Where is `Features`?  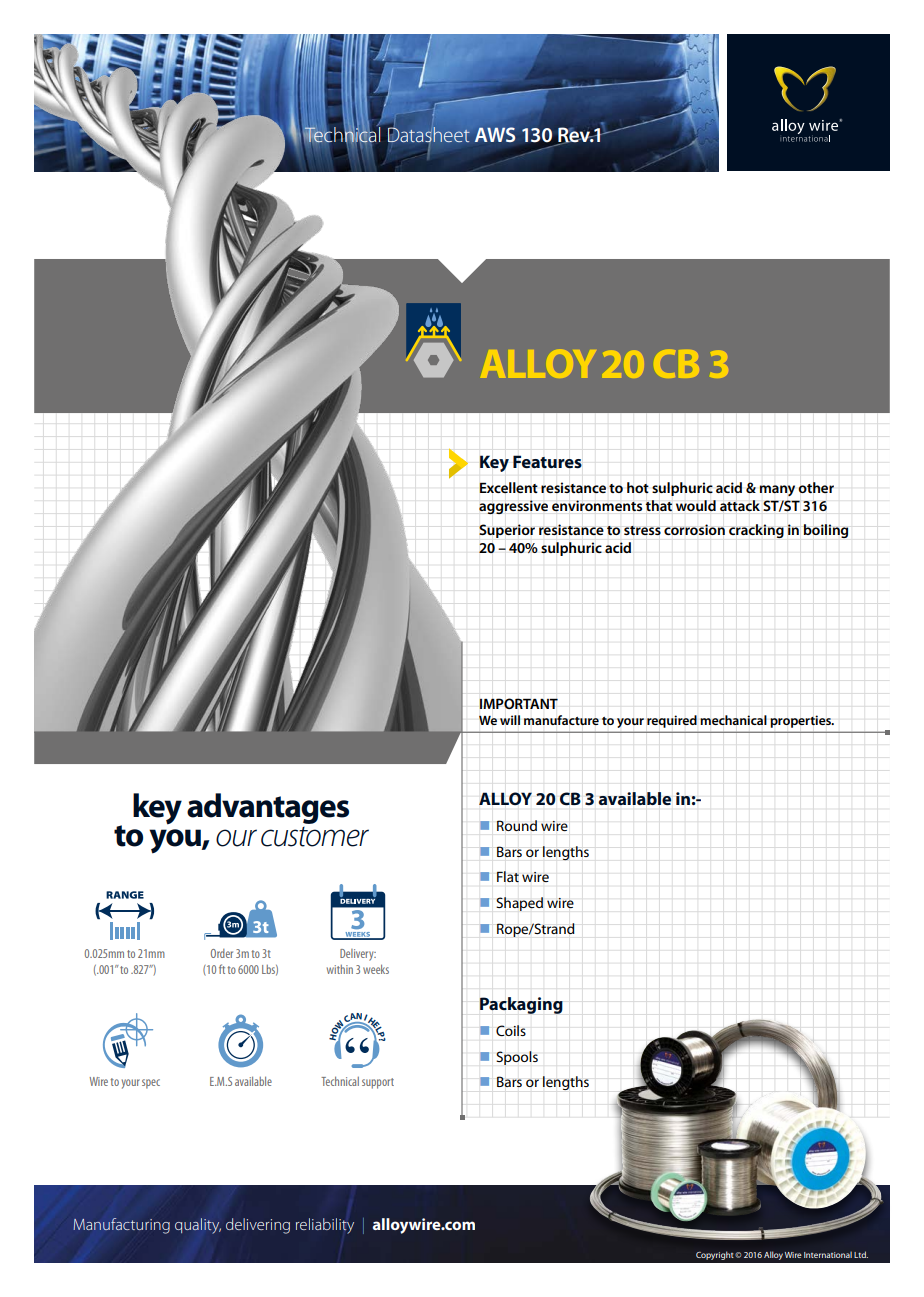 Features is located at coordinates (547, 462).
